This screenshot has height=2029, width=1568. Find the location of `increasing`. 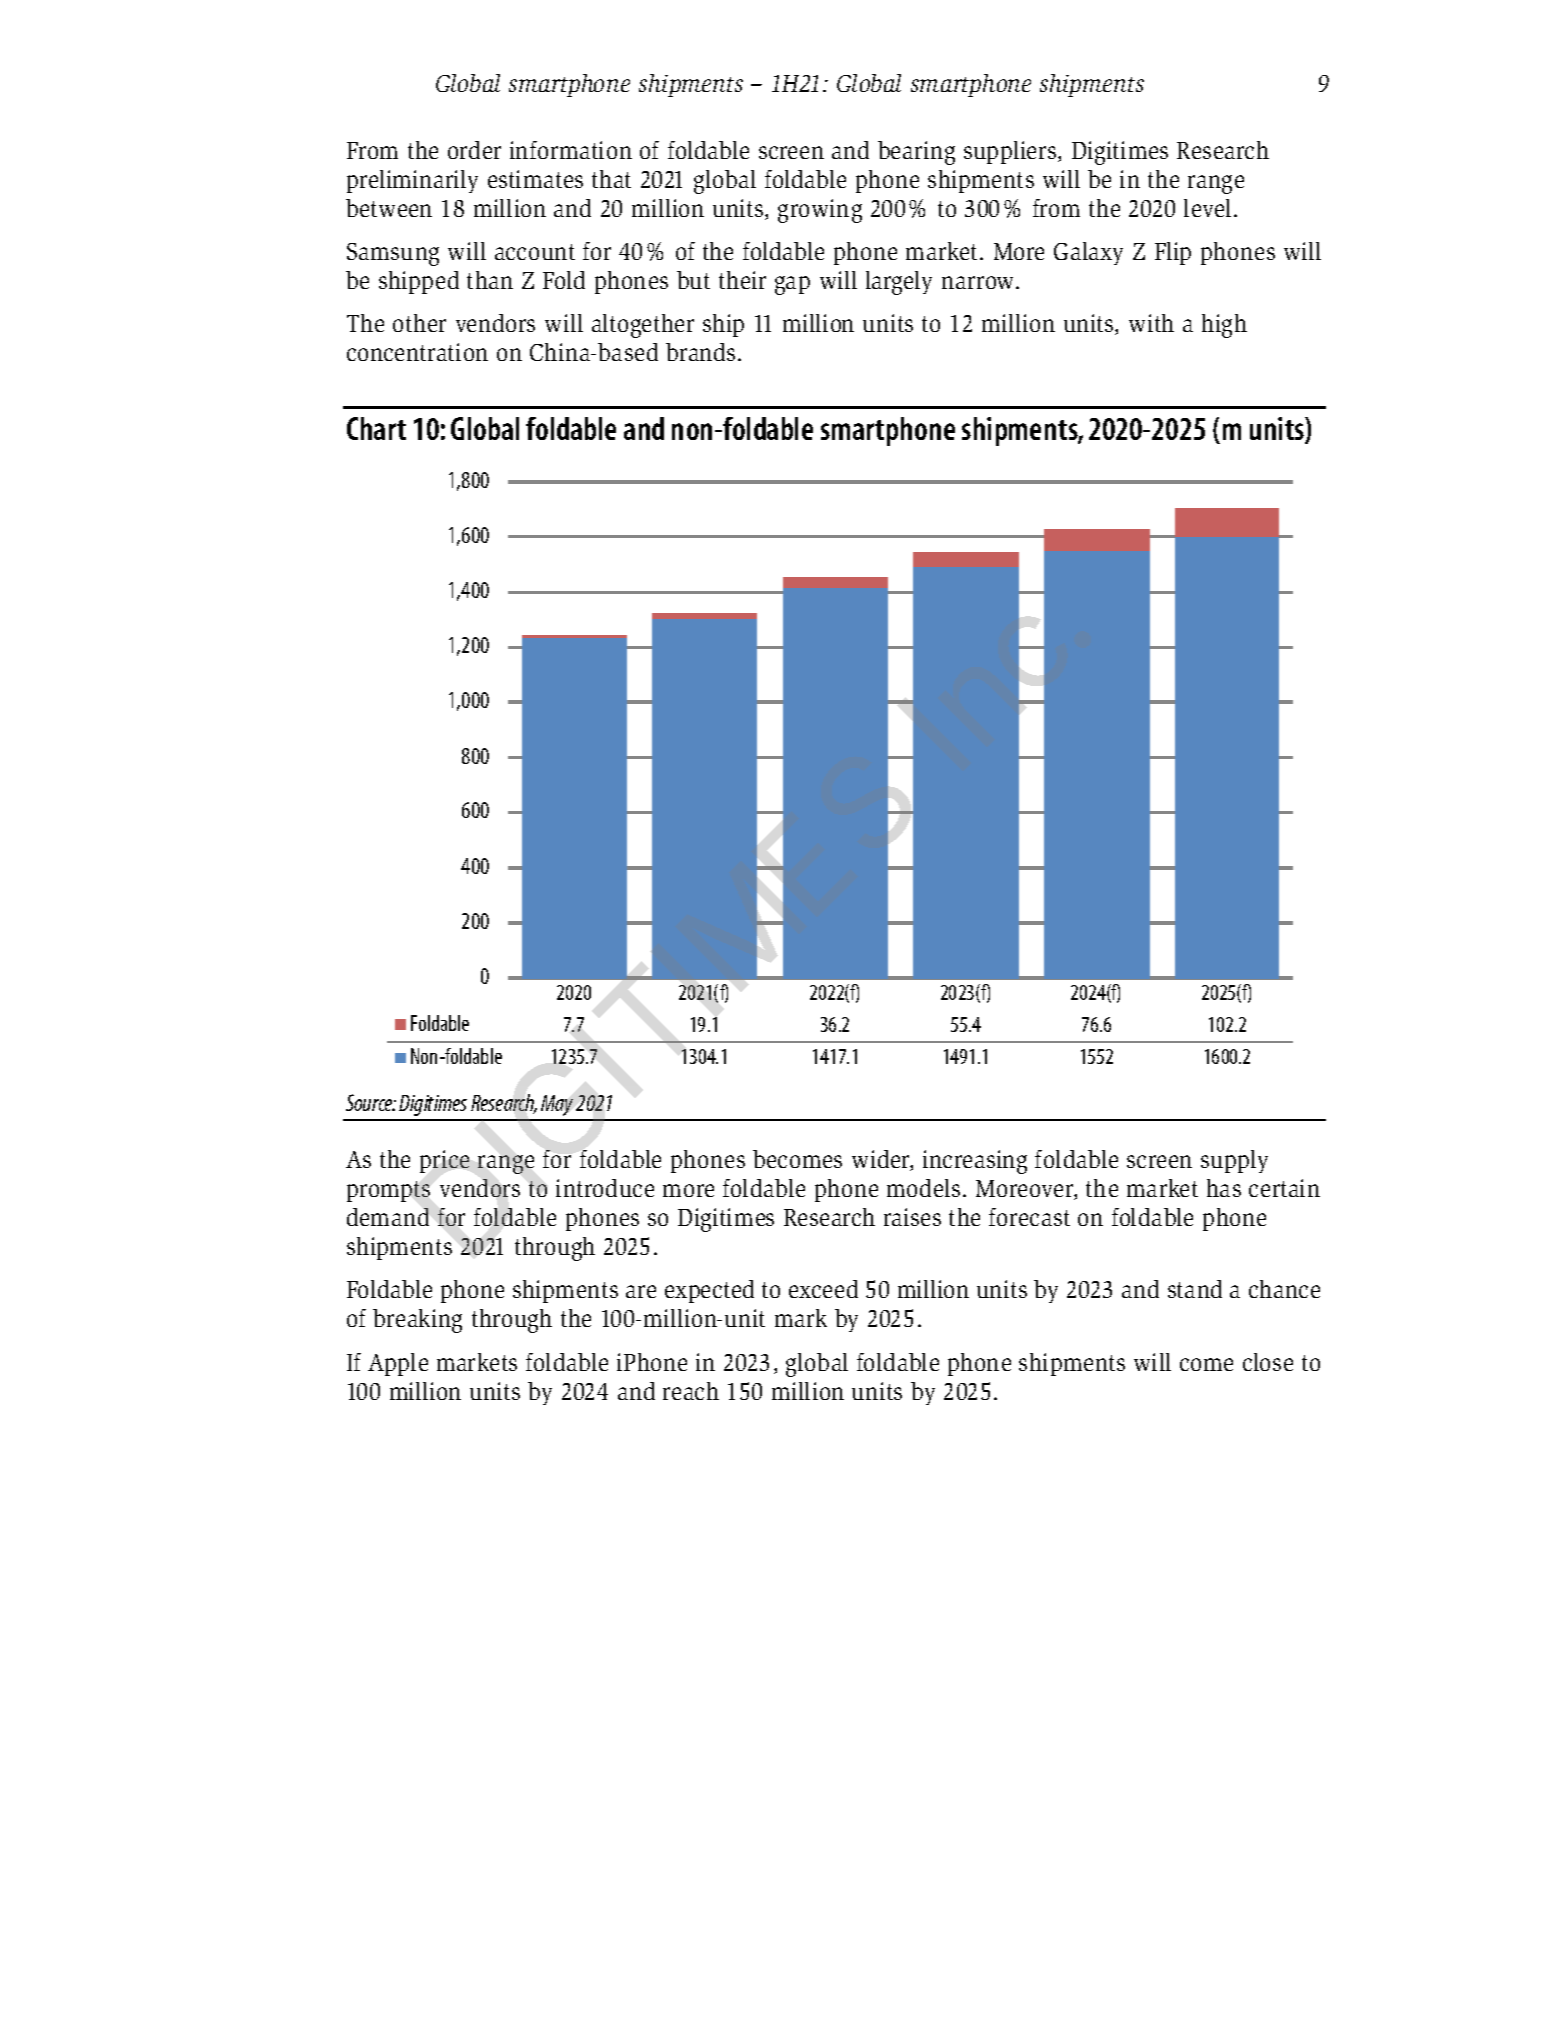

increasing is located at coordinates (975, 1162).
